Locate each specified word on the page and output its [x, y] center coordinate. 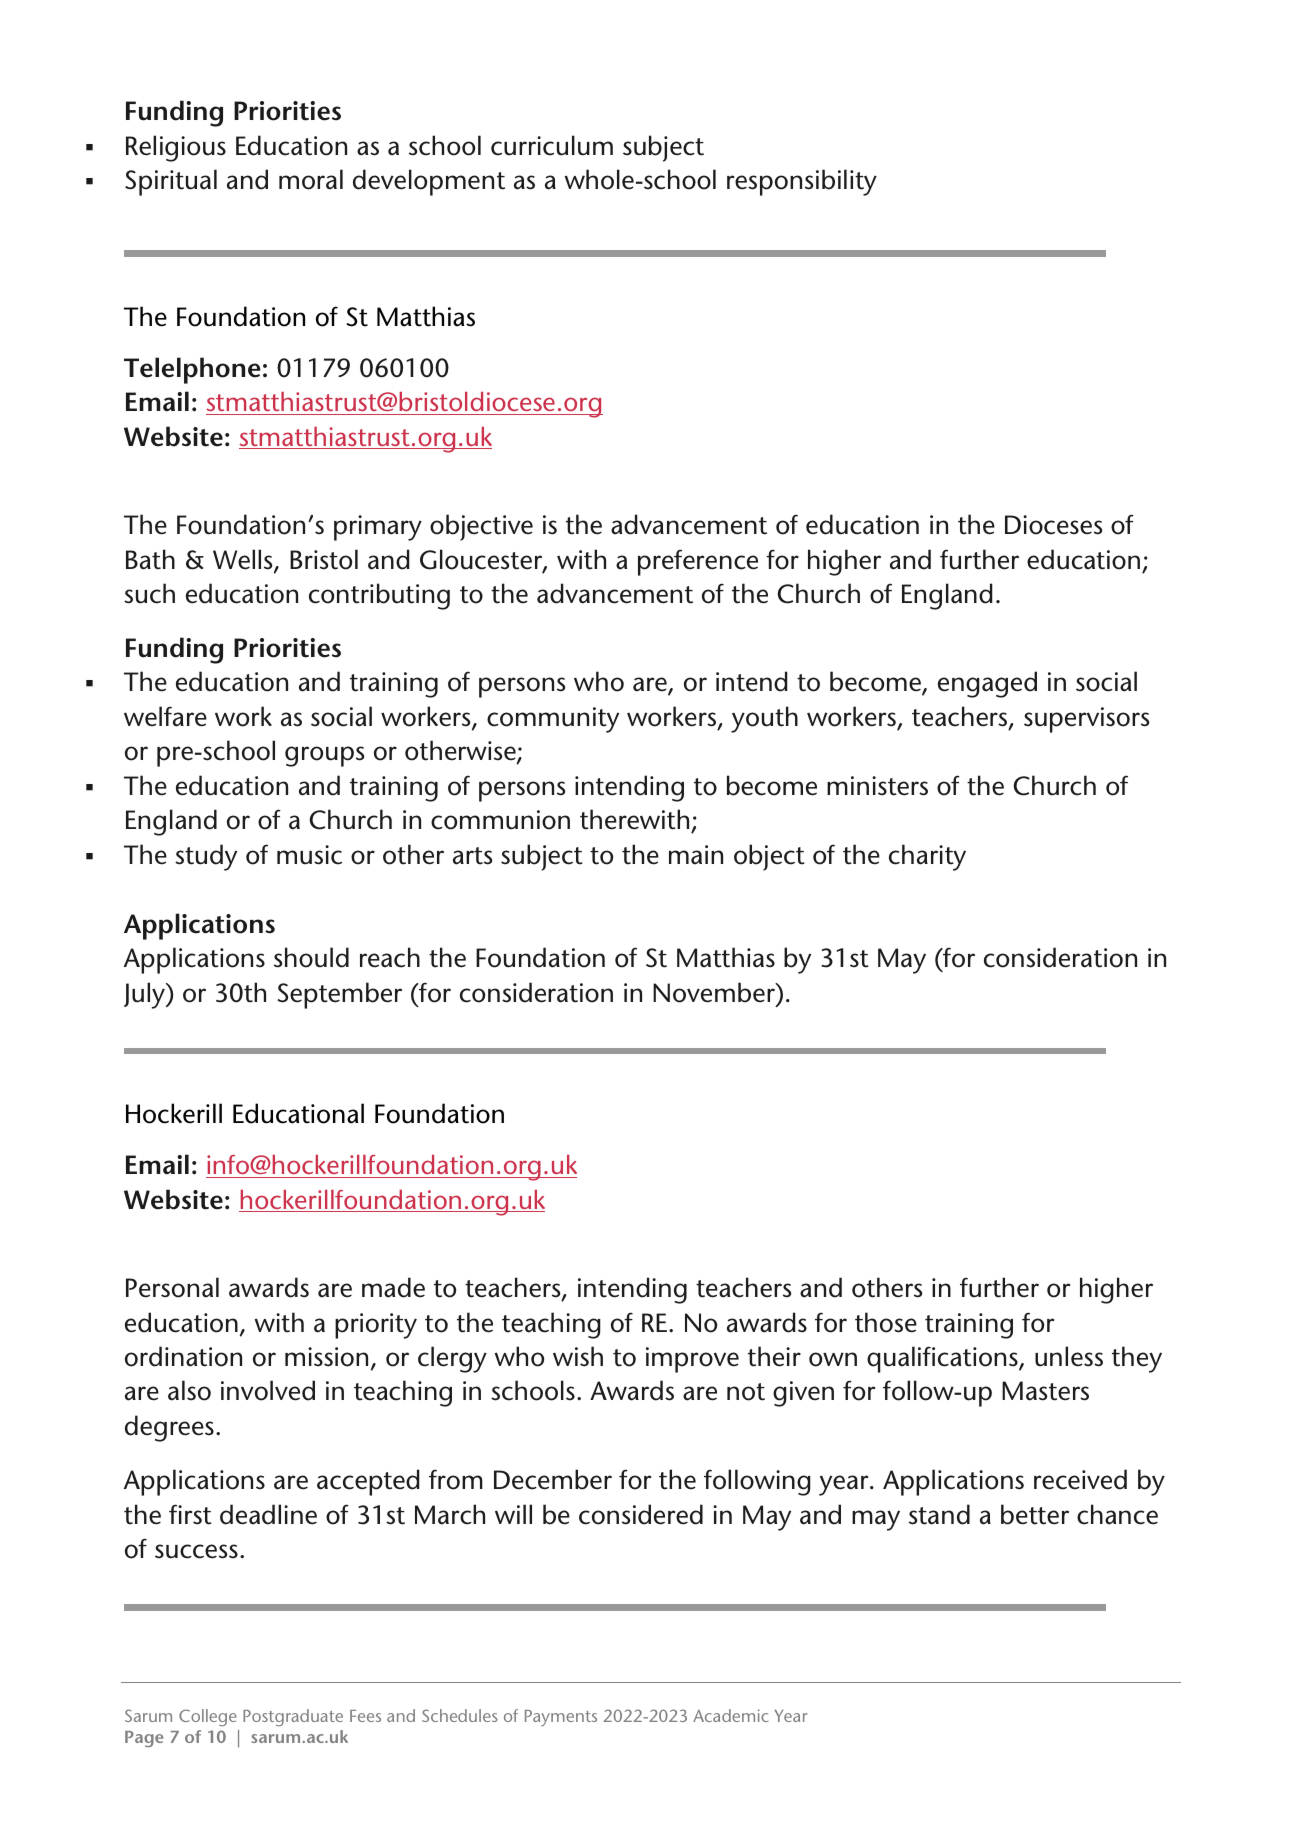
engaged [987, 684]
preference [698, 562]
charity [927, 857]
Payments [561, 1718]
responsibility [802, 182]
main [696, 855]
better [1035, 1514]
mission [326, 1357]
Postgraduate [293, 1717]
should [311, 957]
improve [692, 1360]
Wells [244, 560]
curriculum [552, 145]
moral [311, 179]
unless [1069, 1356]
